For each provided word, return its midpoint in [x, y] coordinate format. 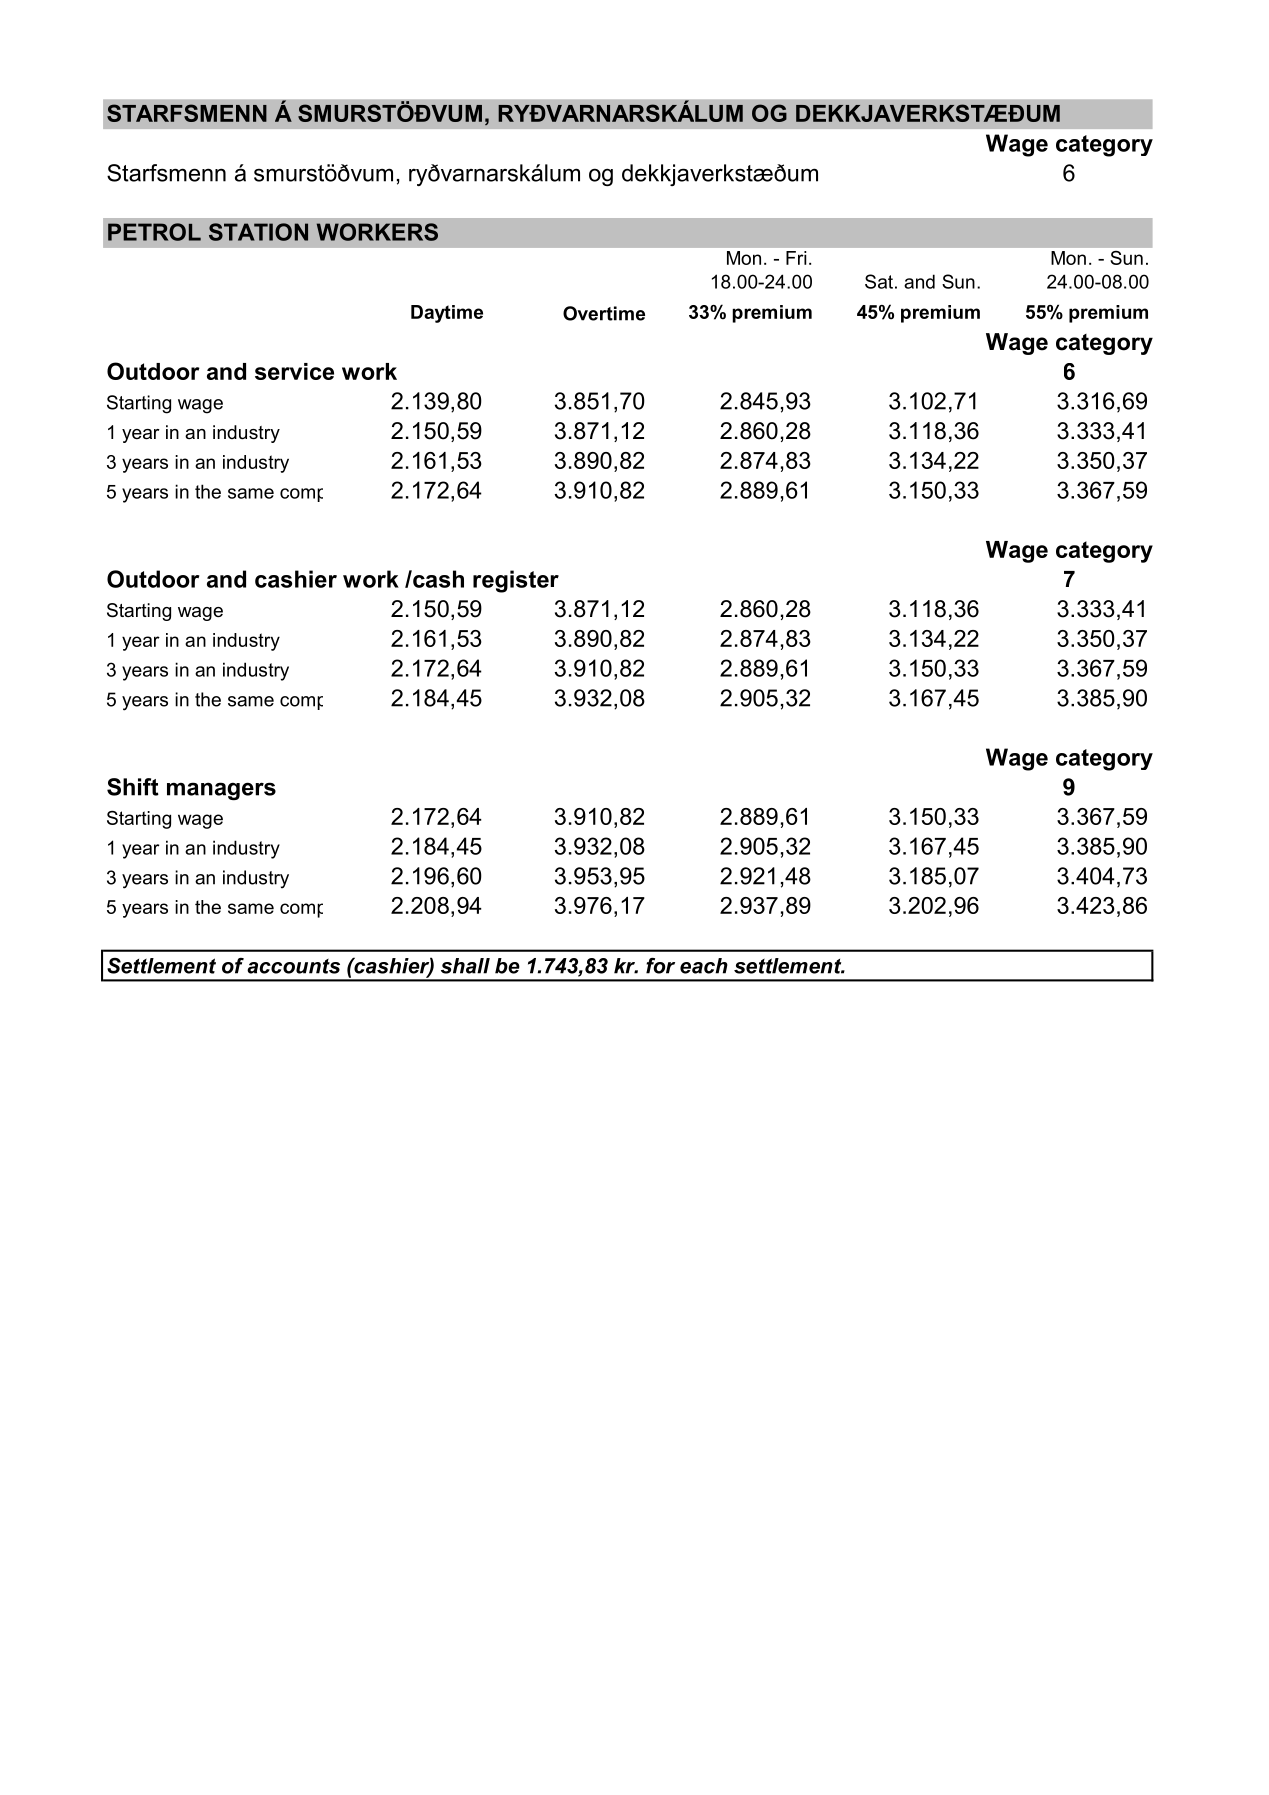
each [704, 966]
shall [465, 966]
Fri [796, 258]
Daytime [447, 314]
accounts [293, 966]
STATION [258, 232]
